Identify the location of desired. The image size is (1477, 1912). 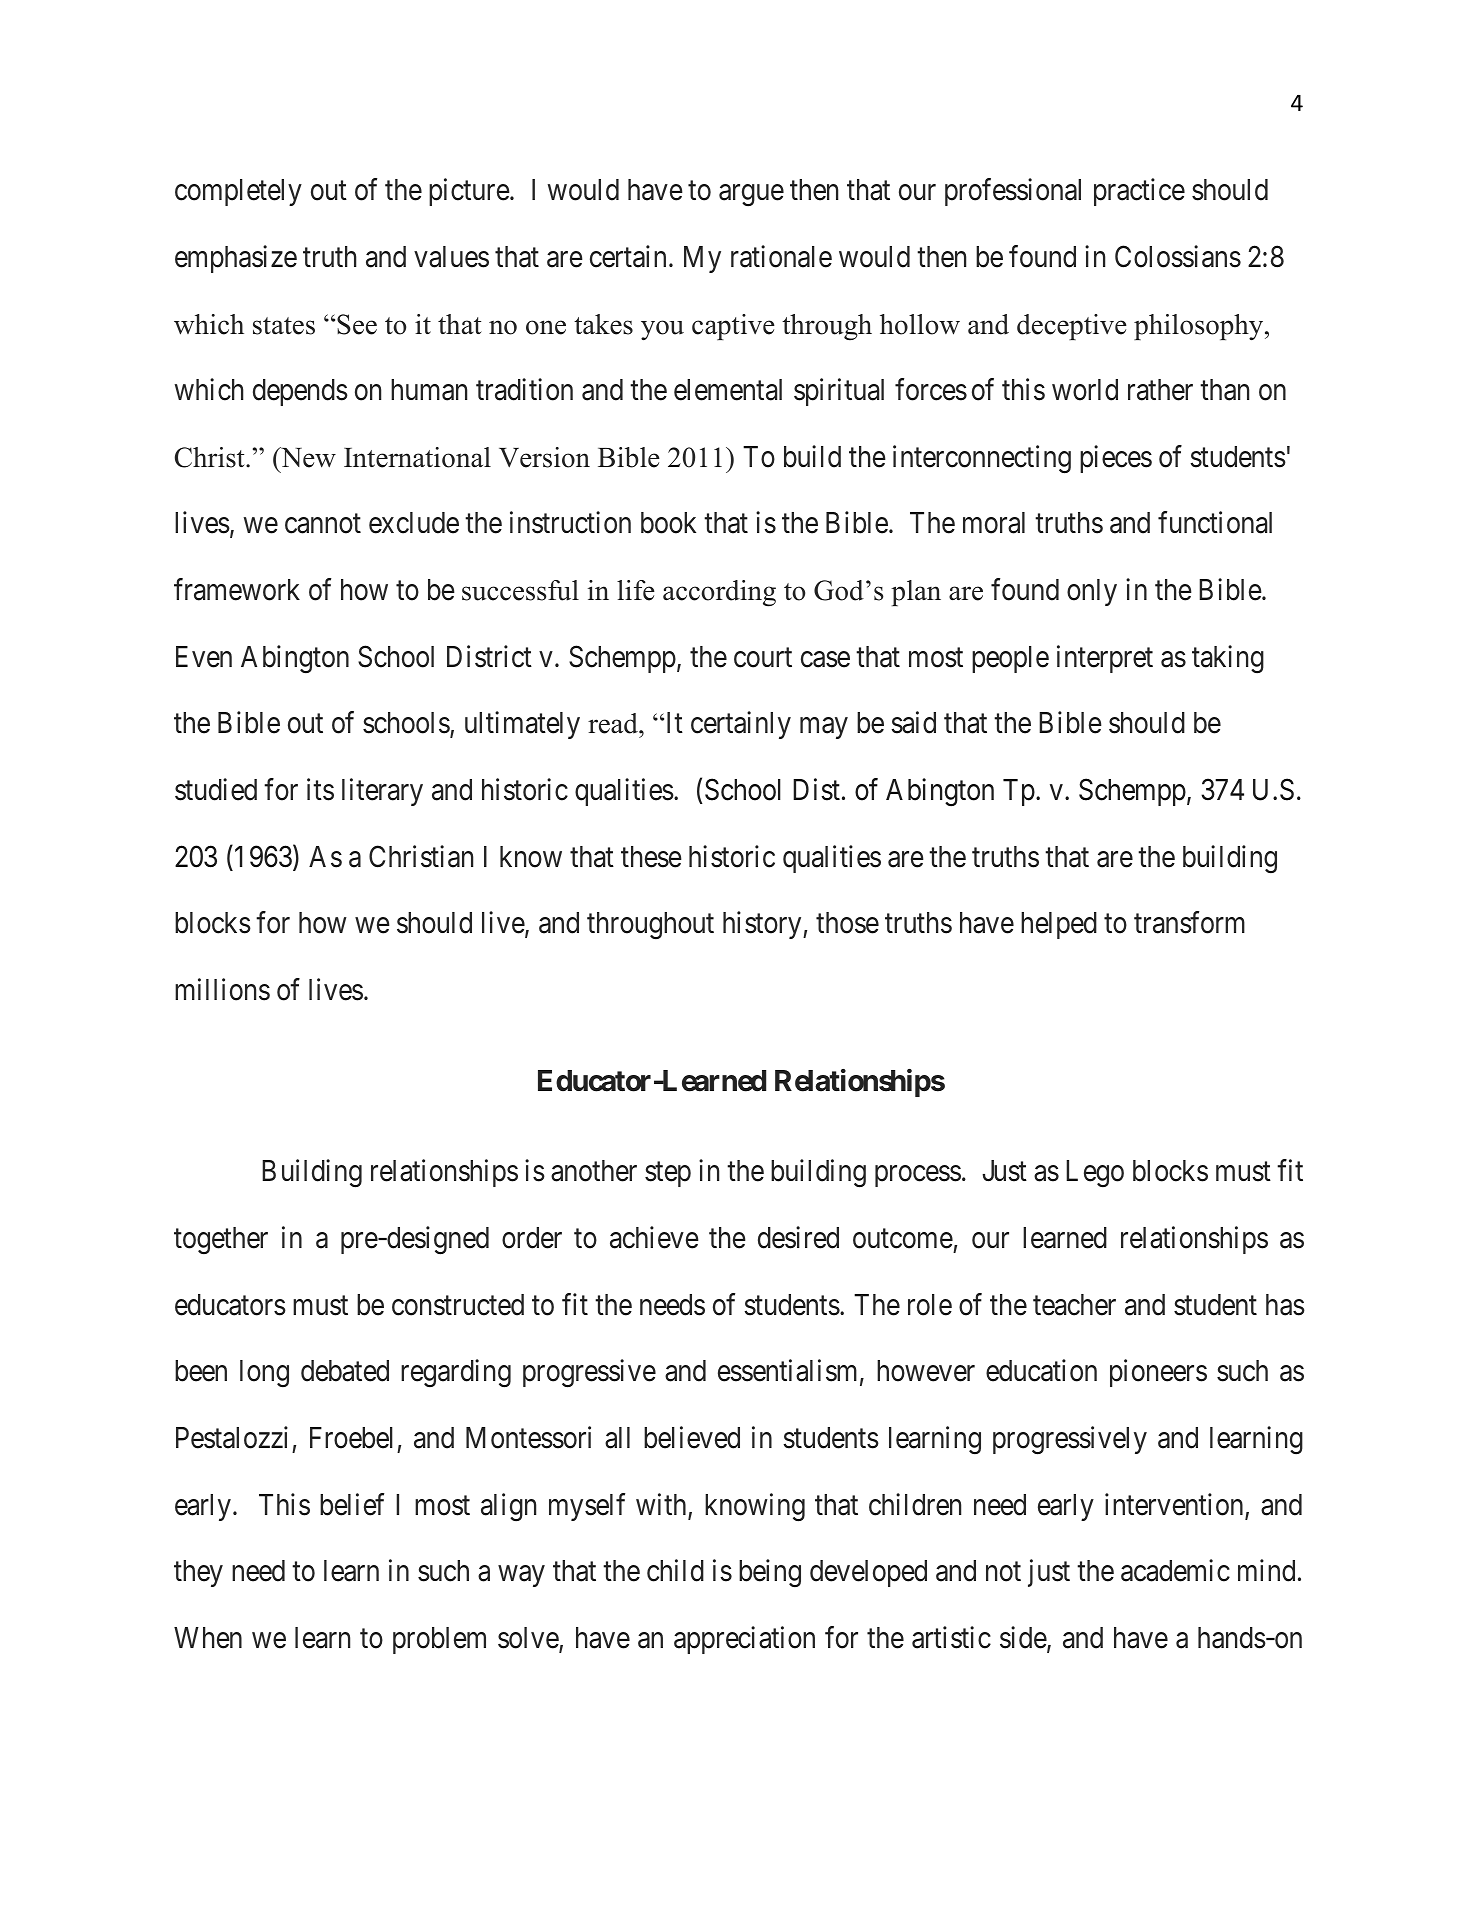
(798, 1237).
